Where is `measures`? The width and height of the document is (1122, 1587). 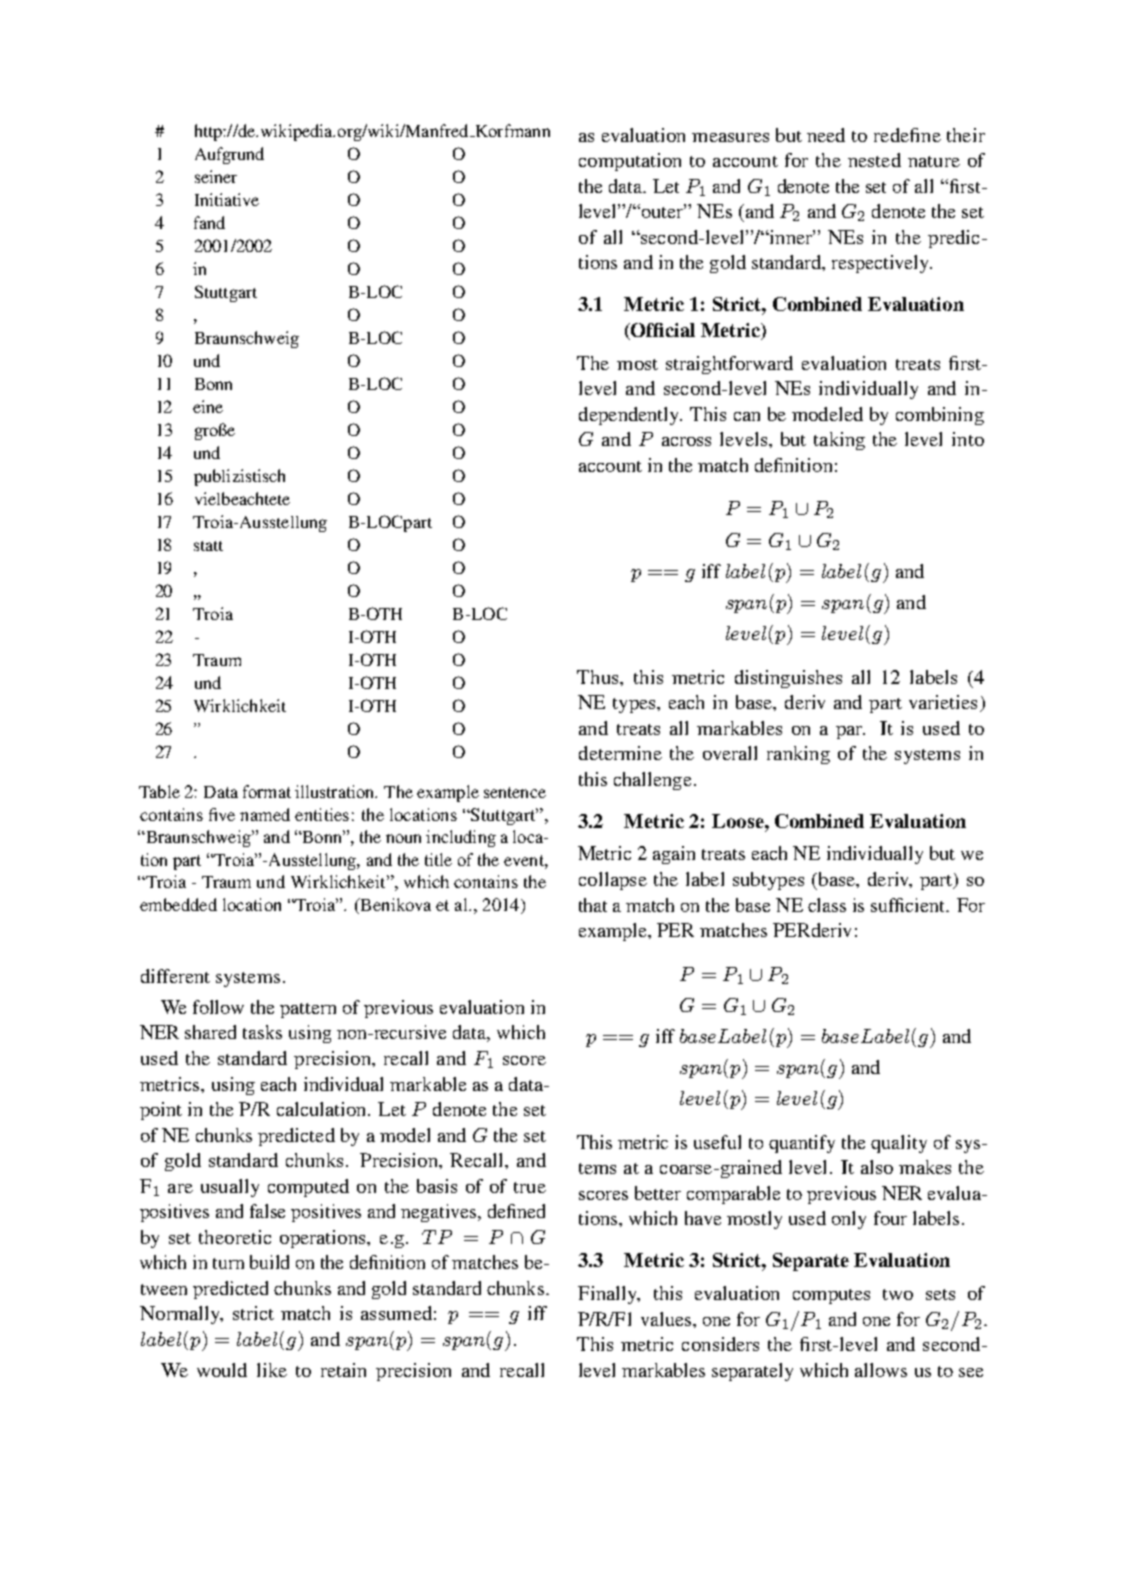 measures is located at coordinates (730, 137).
